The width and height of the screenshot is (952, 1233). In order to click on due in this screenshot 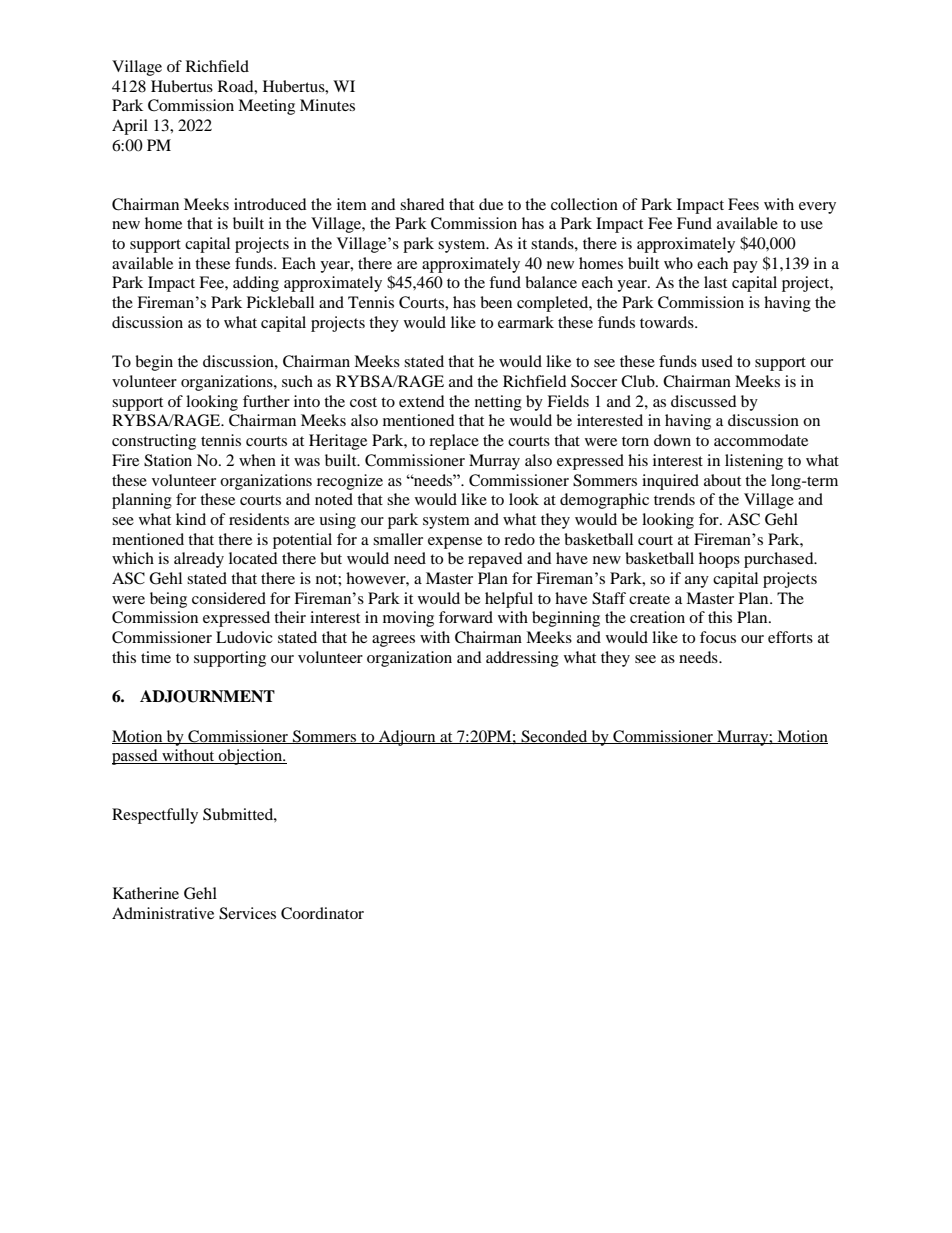, I will do `click(491, 204)`.
